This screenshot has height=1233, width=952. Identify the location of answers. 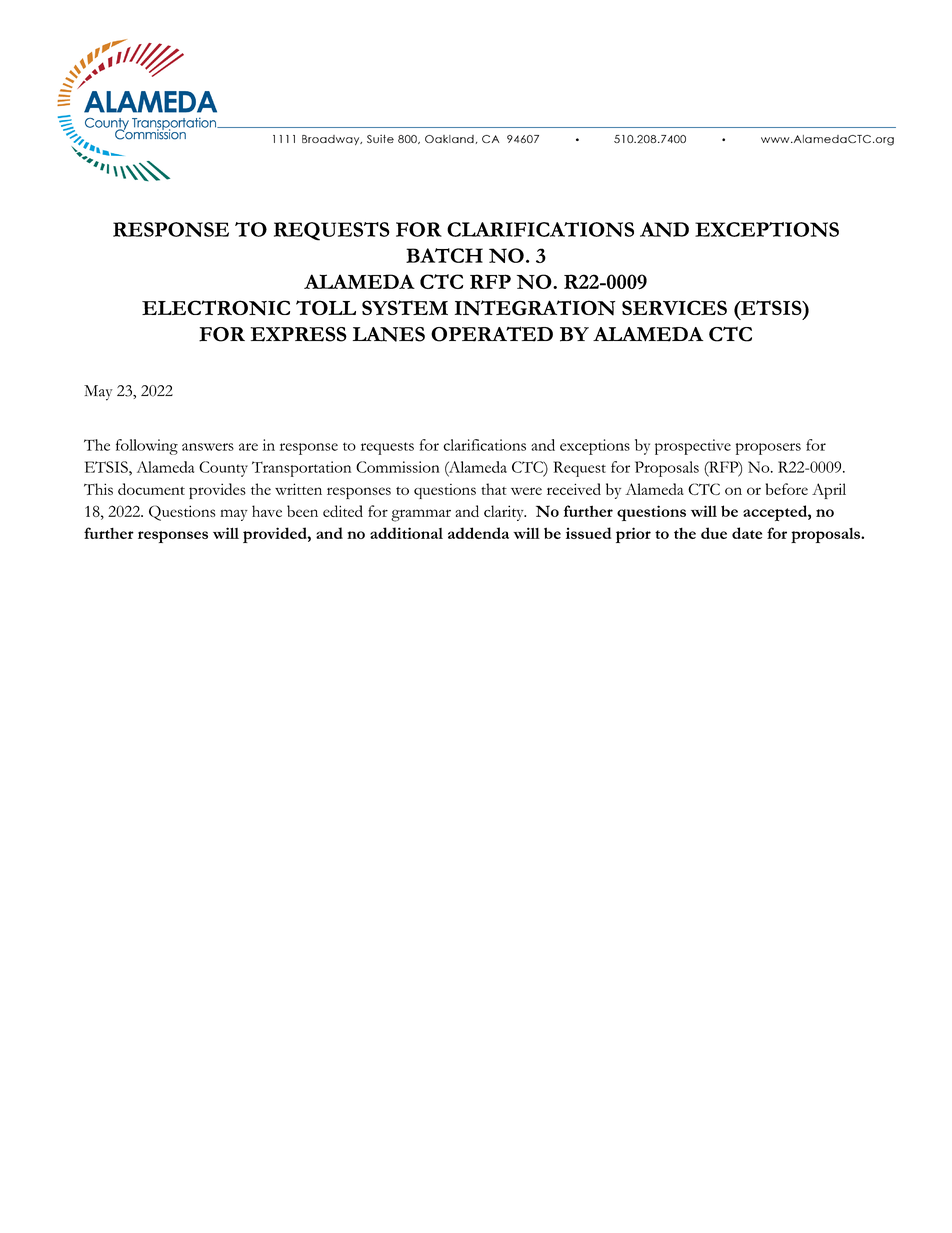
(208, 447).
